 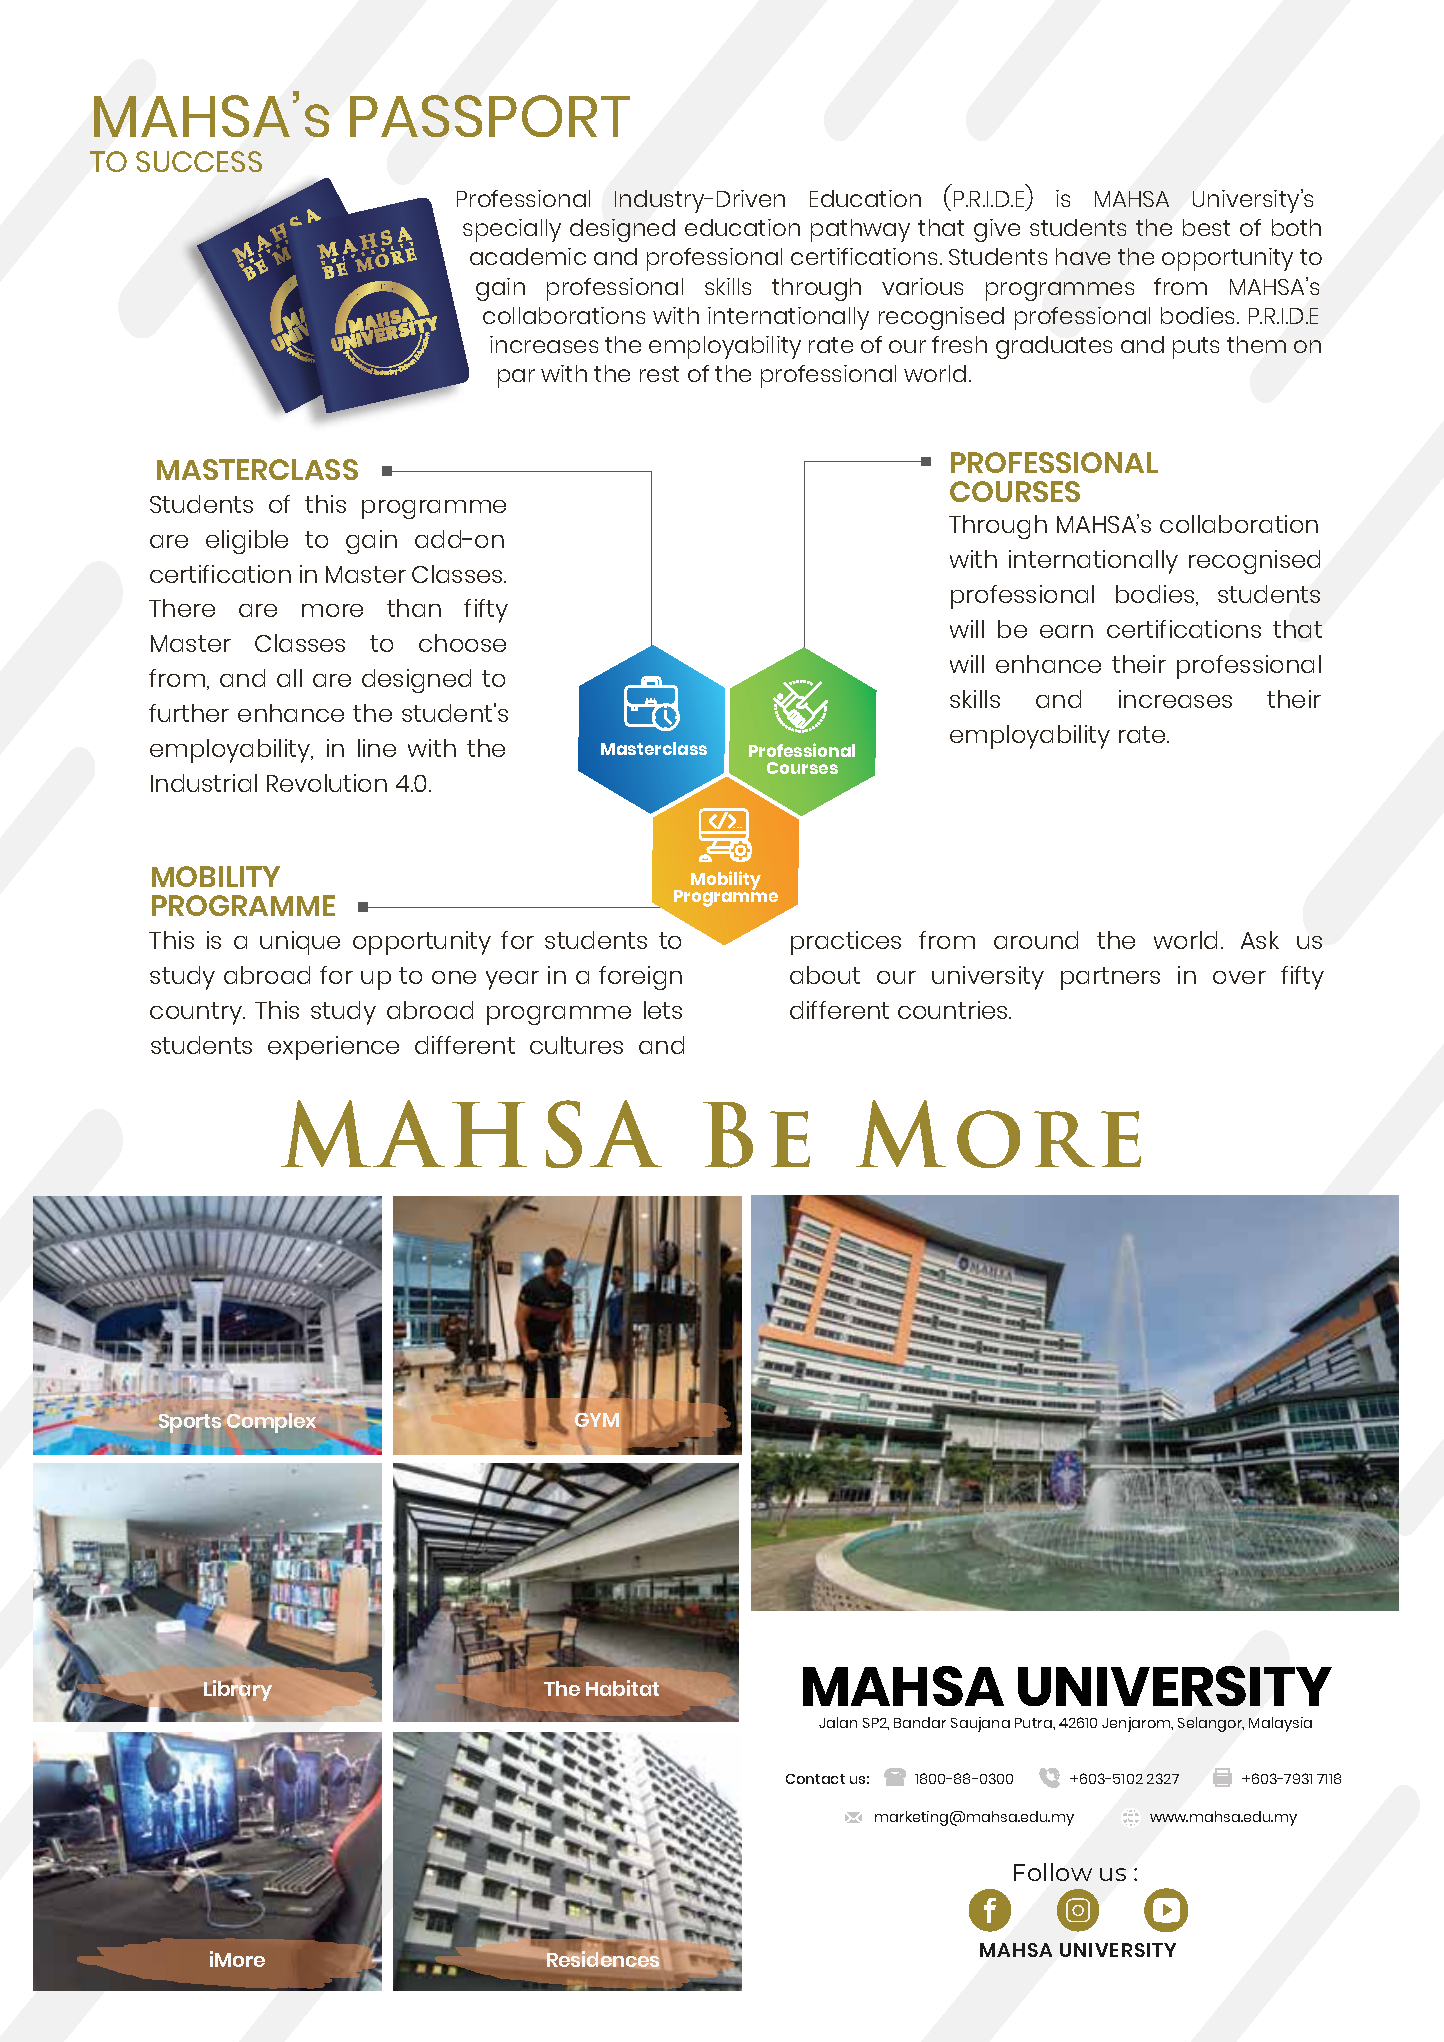 What do you see at coordinates (199, 161) in the screenshot?
I see `SUCCESS` at bounding box center [199, 161].
